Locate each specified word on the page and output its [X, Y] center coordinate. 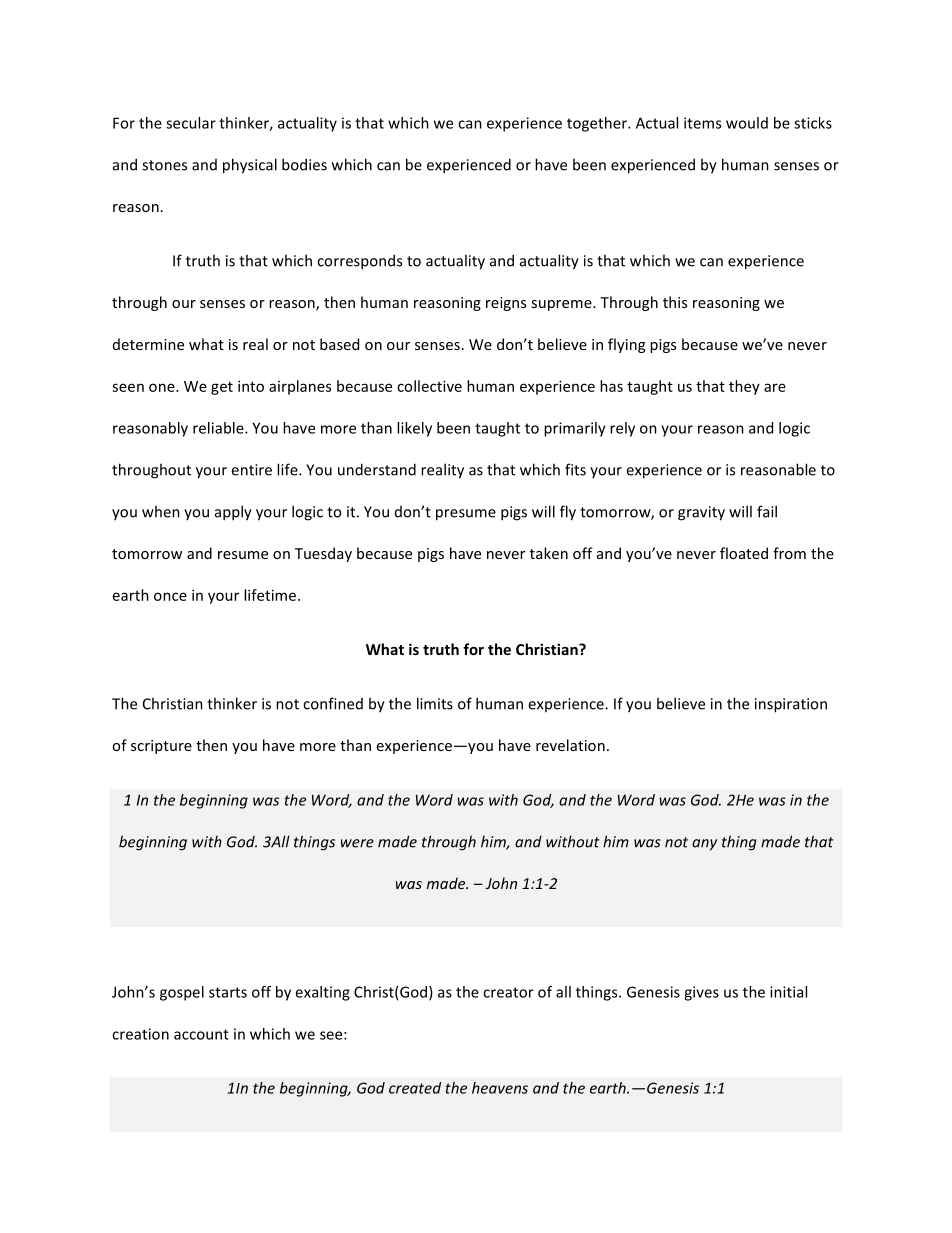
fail [767, 511]
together [598, 124]
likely [414, 429]
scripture [161, 747]
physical [250, 166]
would [747, 123]
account [201, 1034]
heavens [500, 1088]
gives [701, 993]
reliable [219, 428]
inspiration [791, 705]
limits [435, 703]
